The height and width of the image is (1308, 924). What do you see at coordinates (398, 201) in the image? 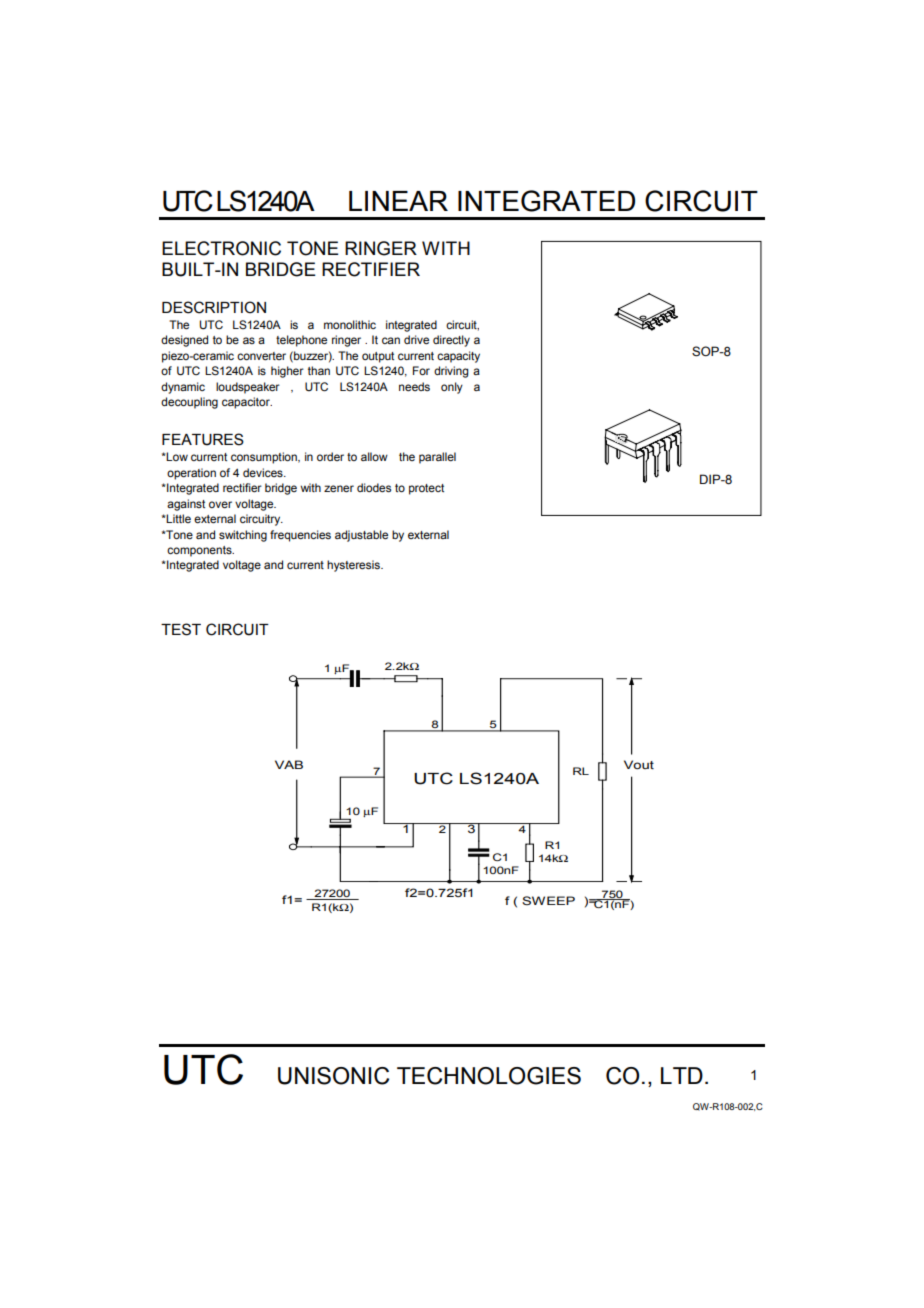
I see `LINEAR` at bounding box center [398, 201].
